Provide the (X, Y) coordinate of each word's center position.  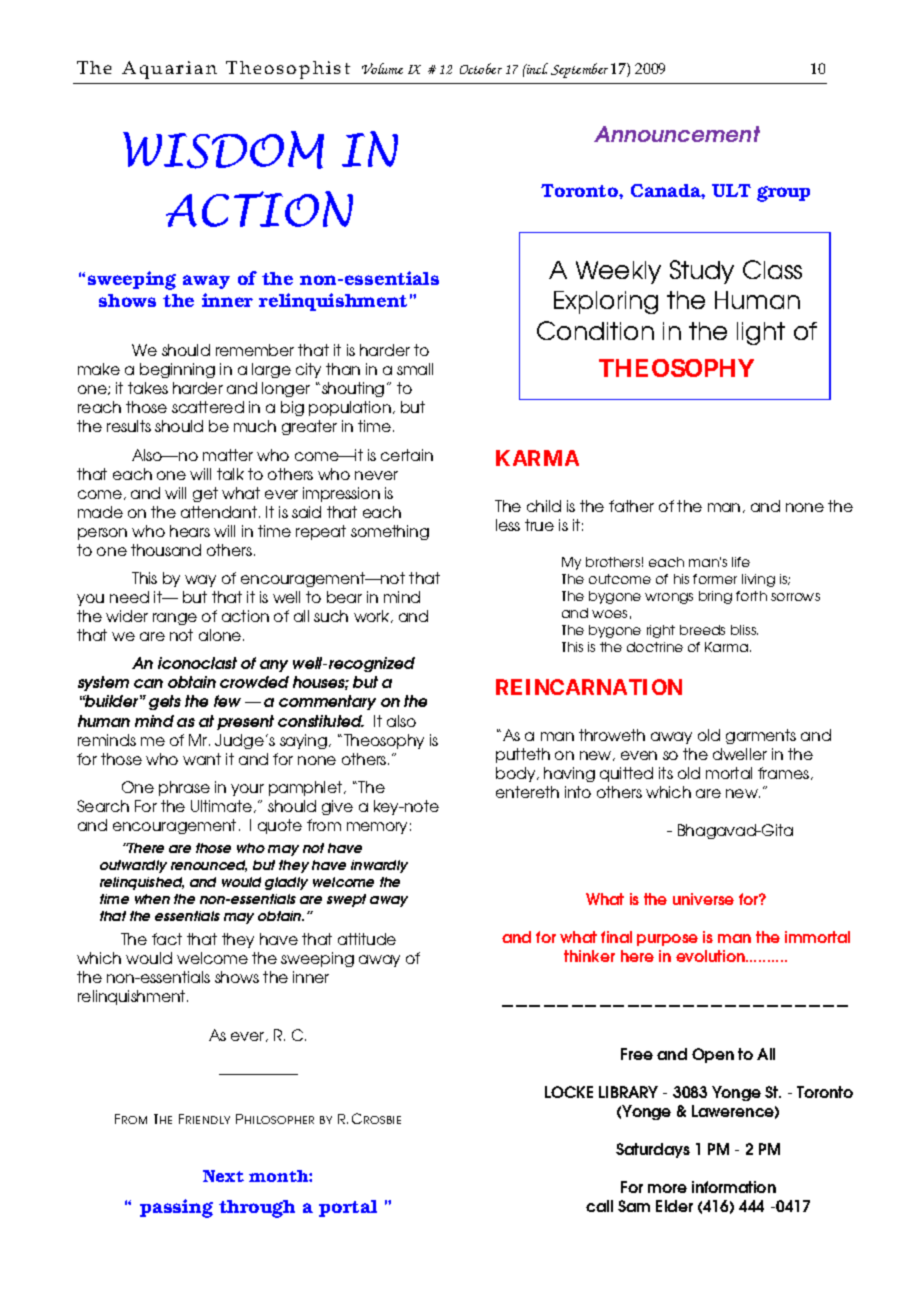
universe (703, 899)
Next (223, 1176)
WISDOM (223, 150)
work (373, 616)
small (415, 369)
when (152, 899)
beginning (177, 370)
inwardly (379, 866)
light (761, 333)
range (175, 619)
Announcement (677, 134)
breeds (702, 630)
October (481, 68)
